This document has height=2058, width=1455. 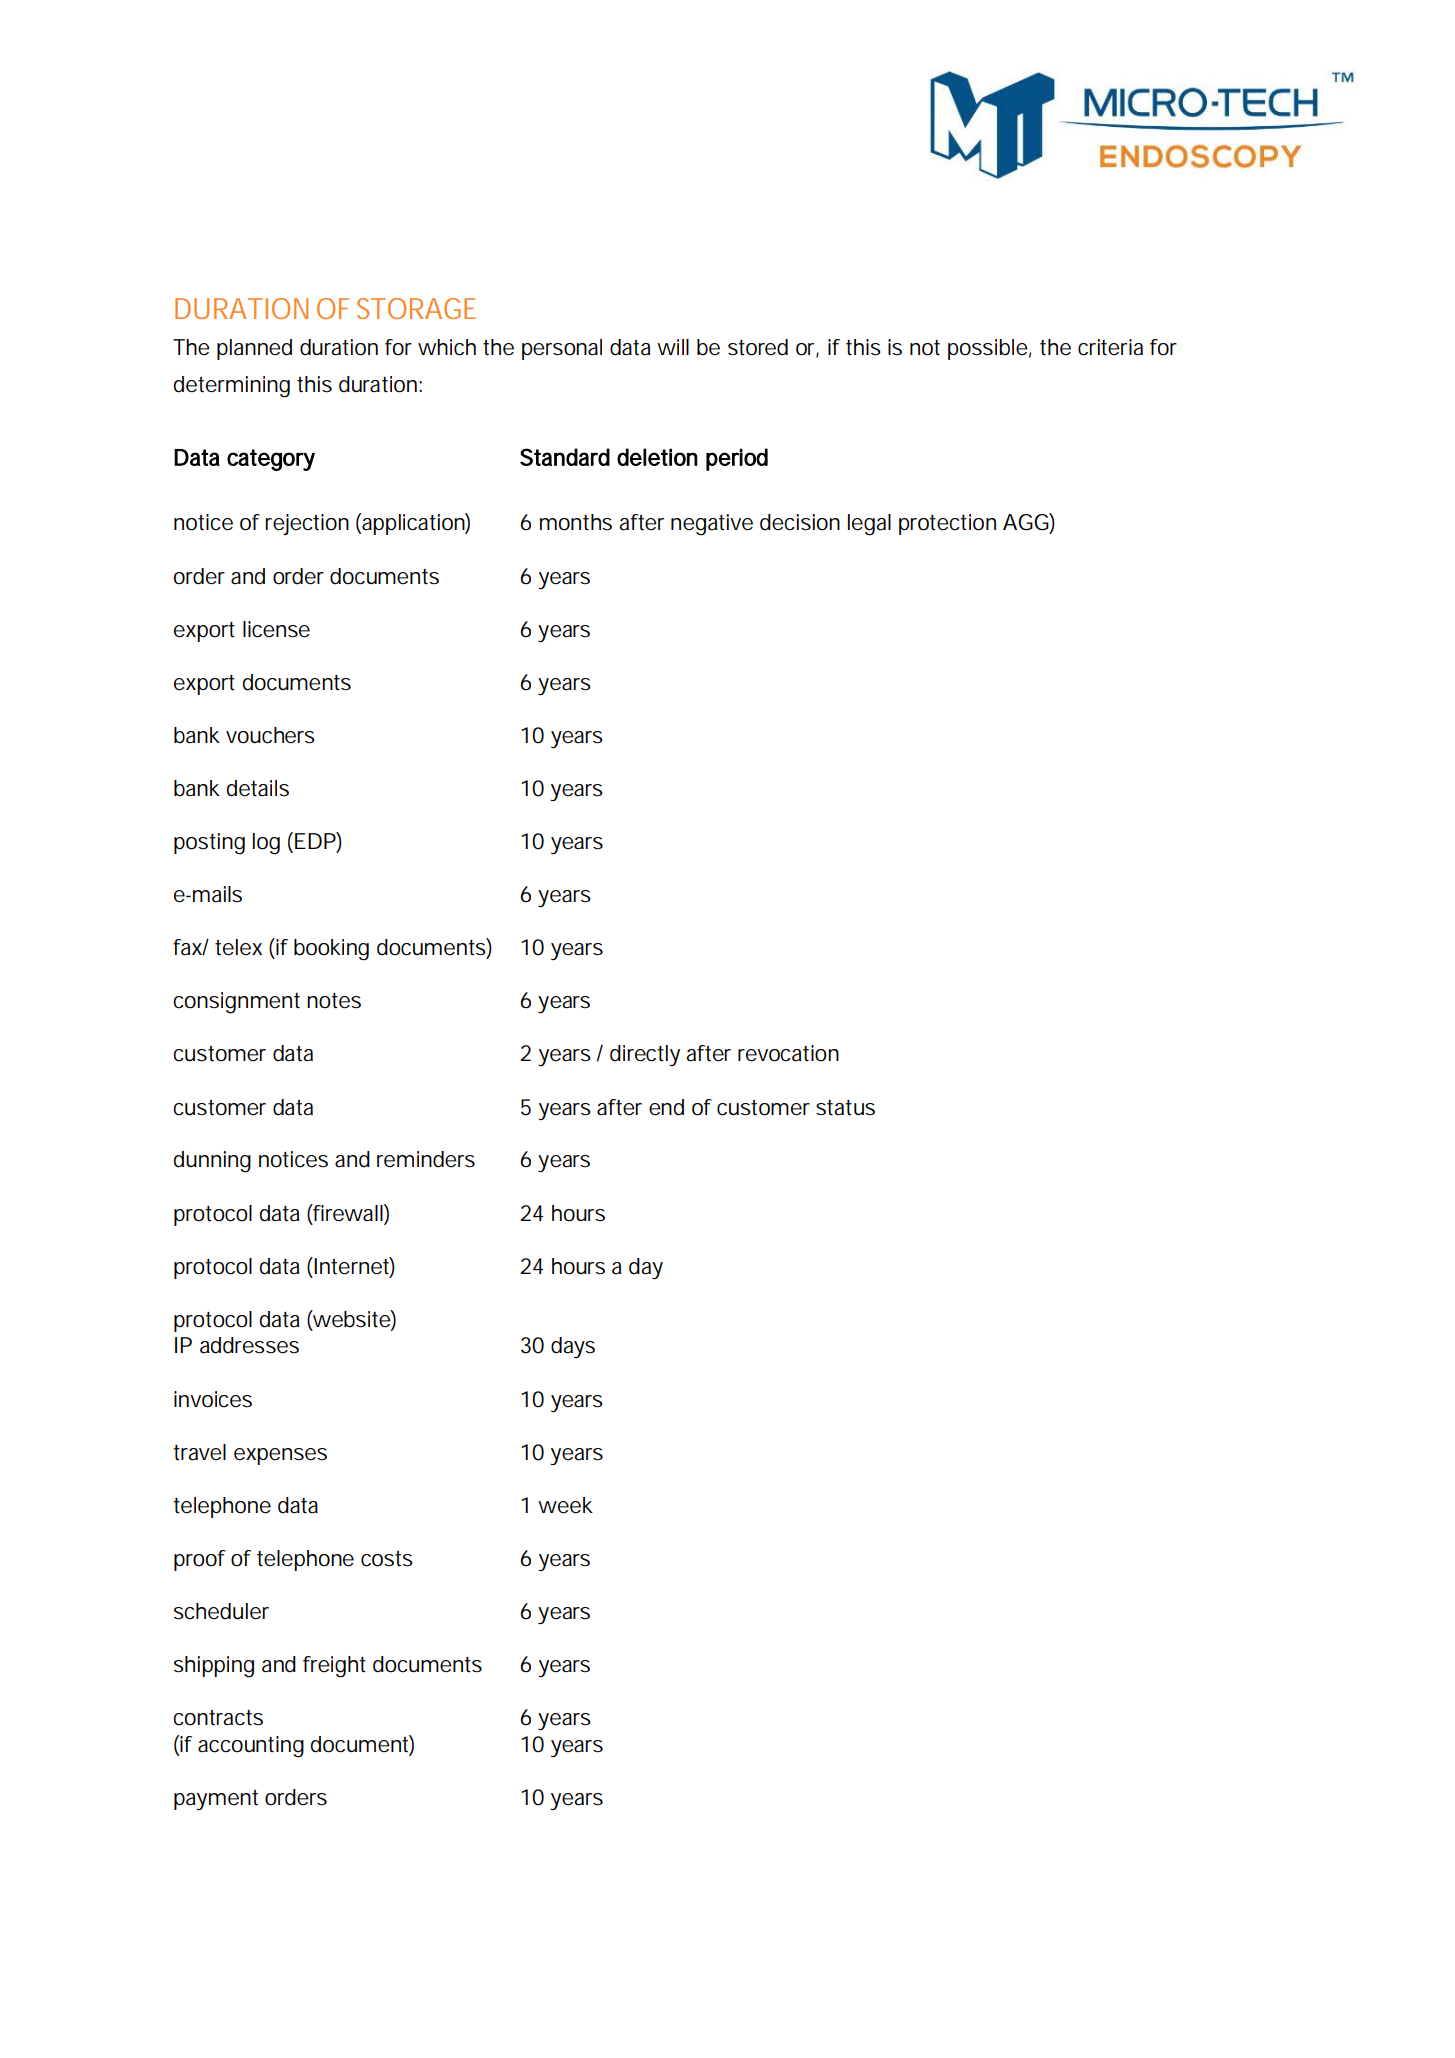 I want to click on will, so click(x=673, y=347).
